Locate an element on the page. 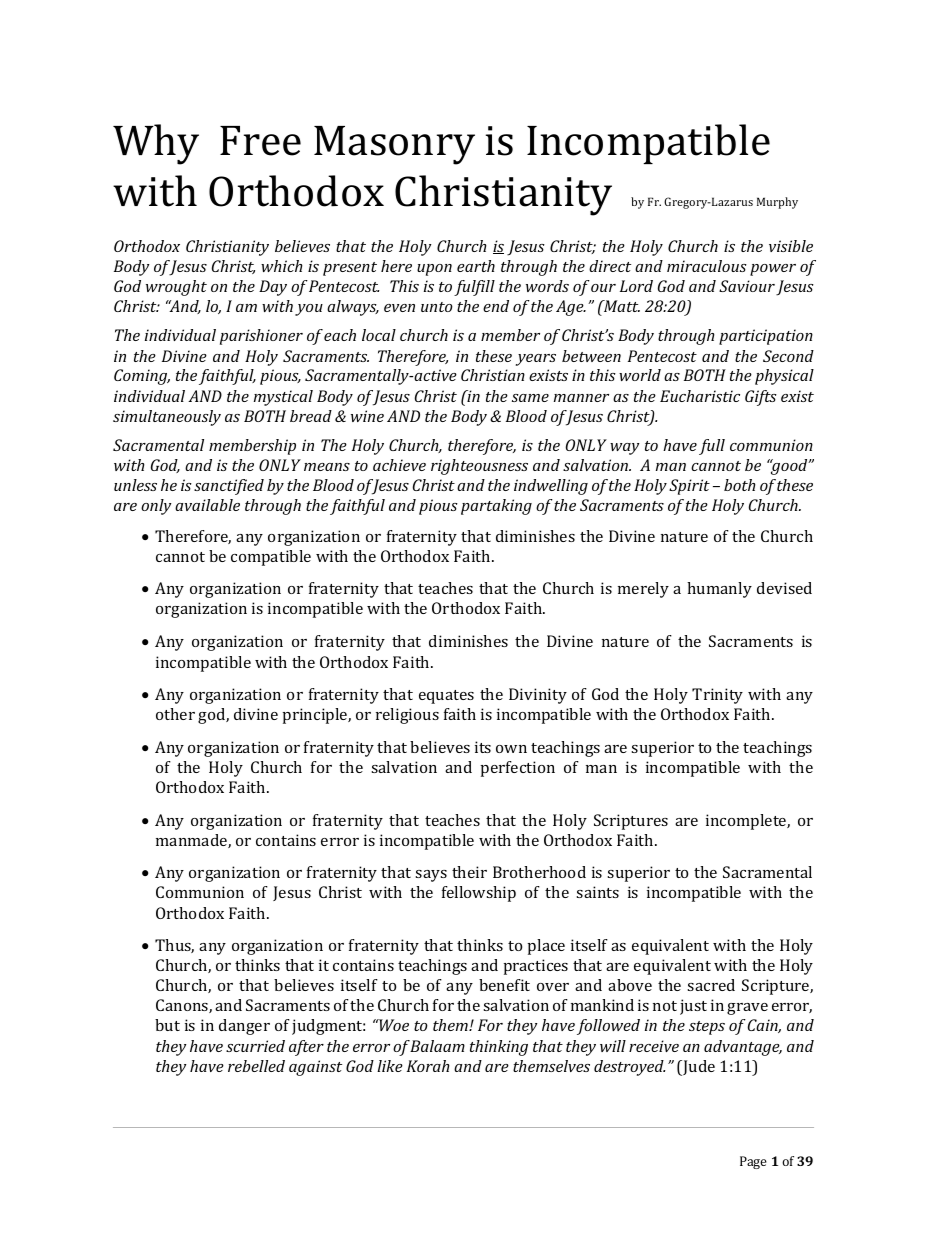  Masonry is located at coordinates (394, 145).
